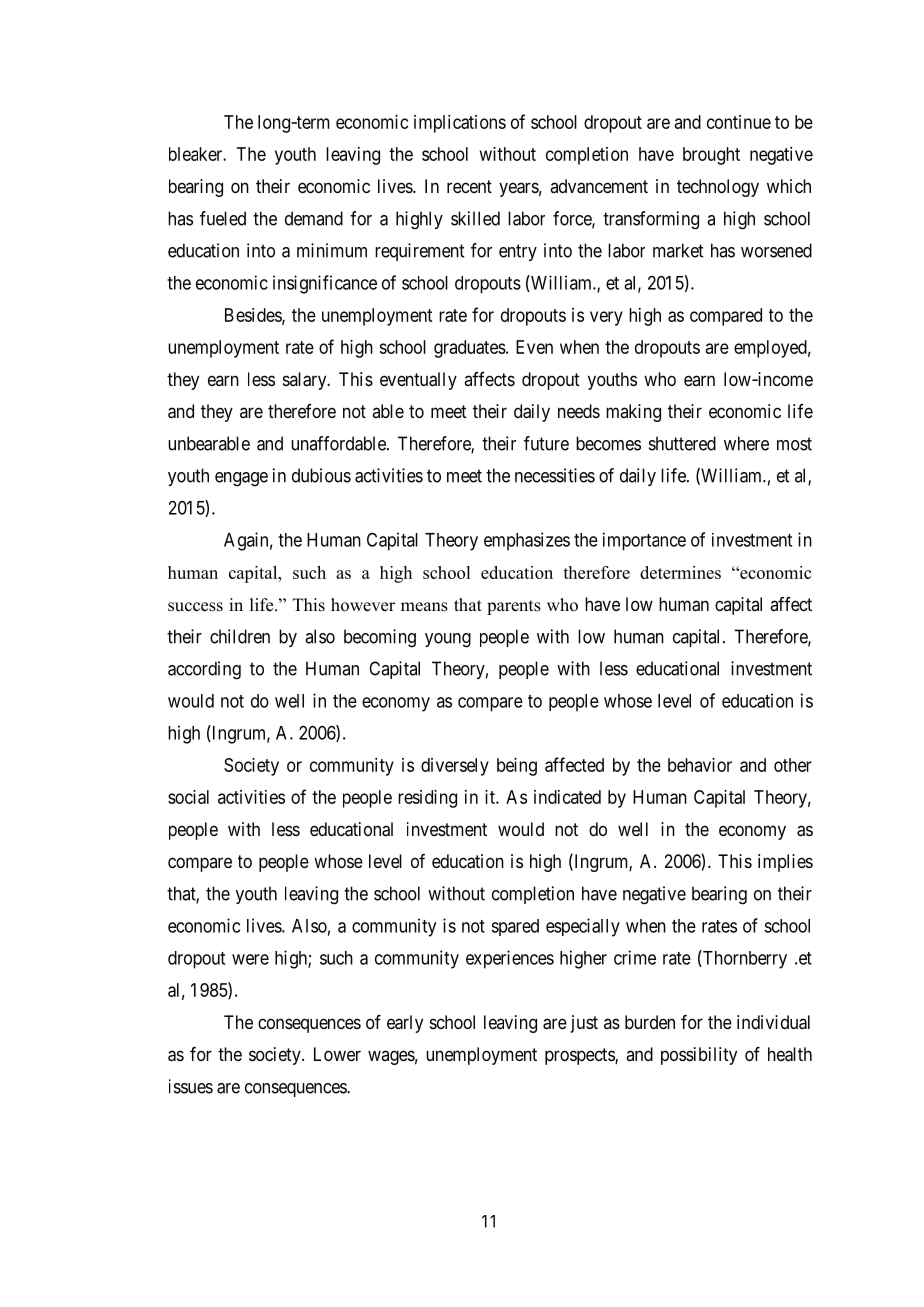 The height and width of the document is (1307, 924). Describe the element at coordinates (514, 607) in the document. I see `parents` at that location.
